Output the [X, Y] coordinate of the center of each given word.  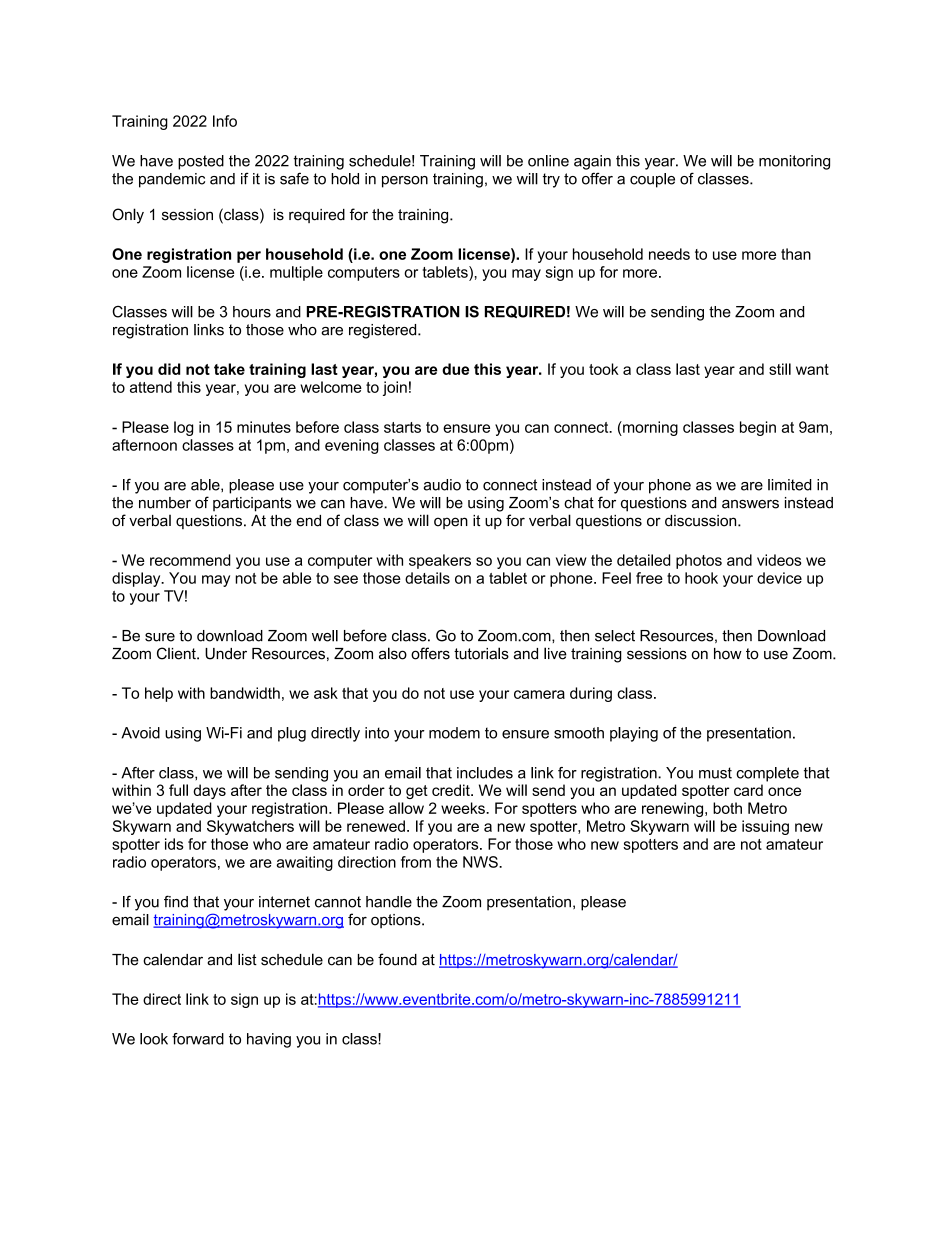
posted [201, 162]
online [548, 161]
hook [701, 578]
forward [198, 1039]
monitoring [794, 162]
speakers [440, 561]
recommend [190, 560]
